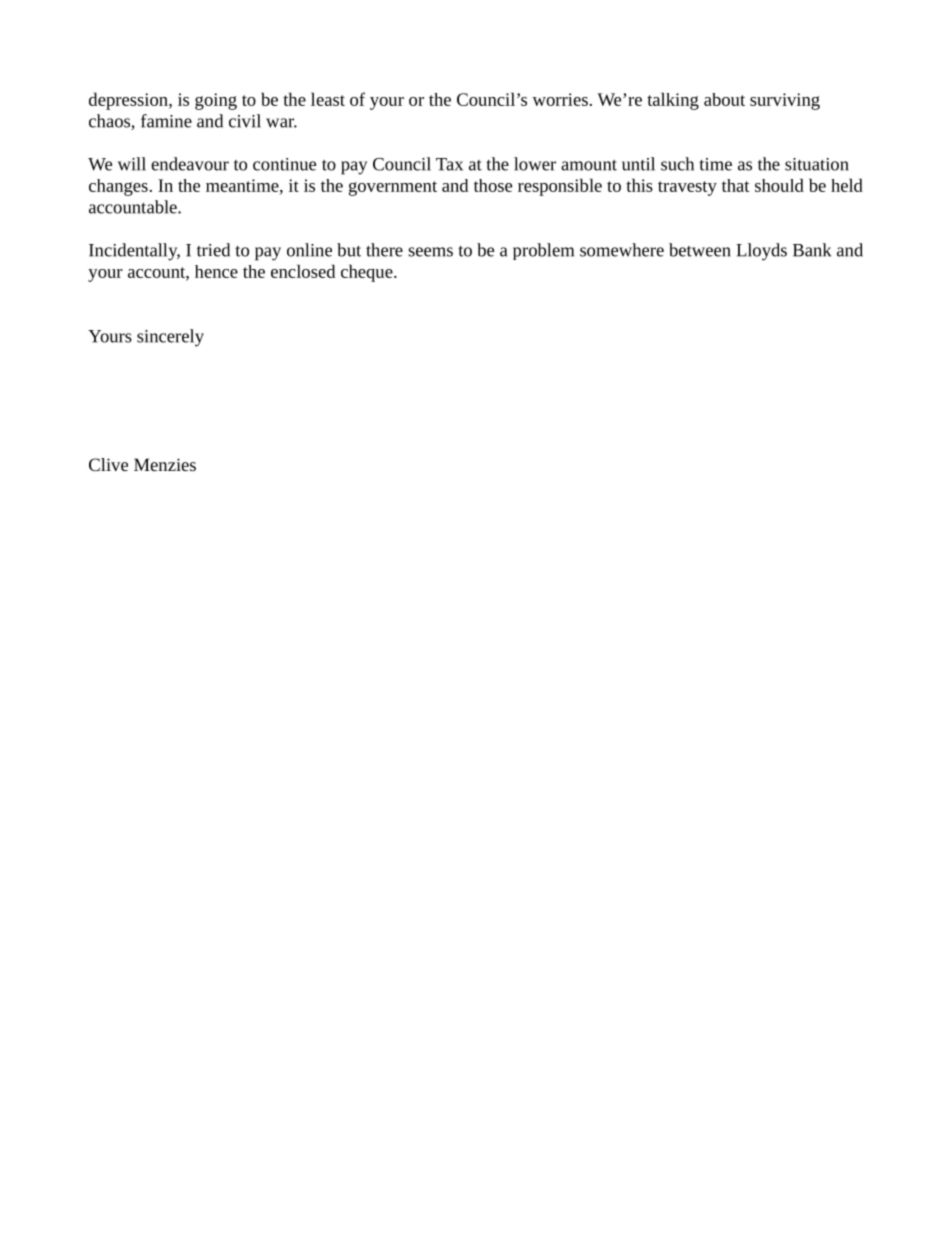 This image has width=952, height=1233. What do you see at coordinates (170, 338) in the image?
I see `sincerely` at bounding box center [170, 338].
